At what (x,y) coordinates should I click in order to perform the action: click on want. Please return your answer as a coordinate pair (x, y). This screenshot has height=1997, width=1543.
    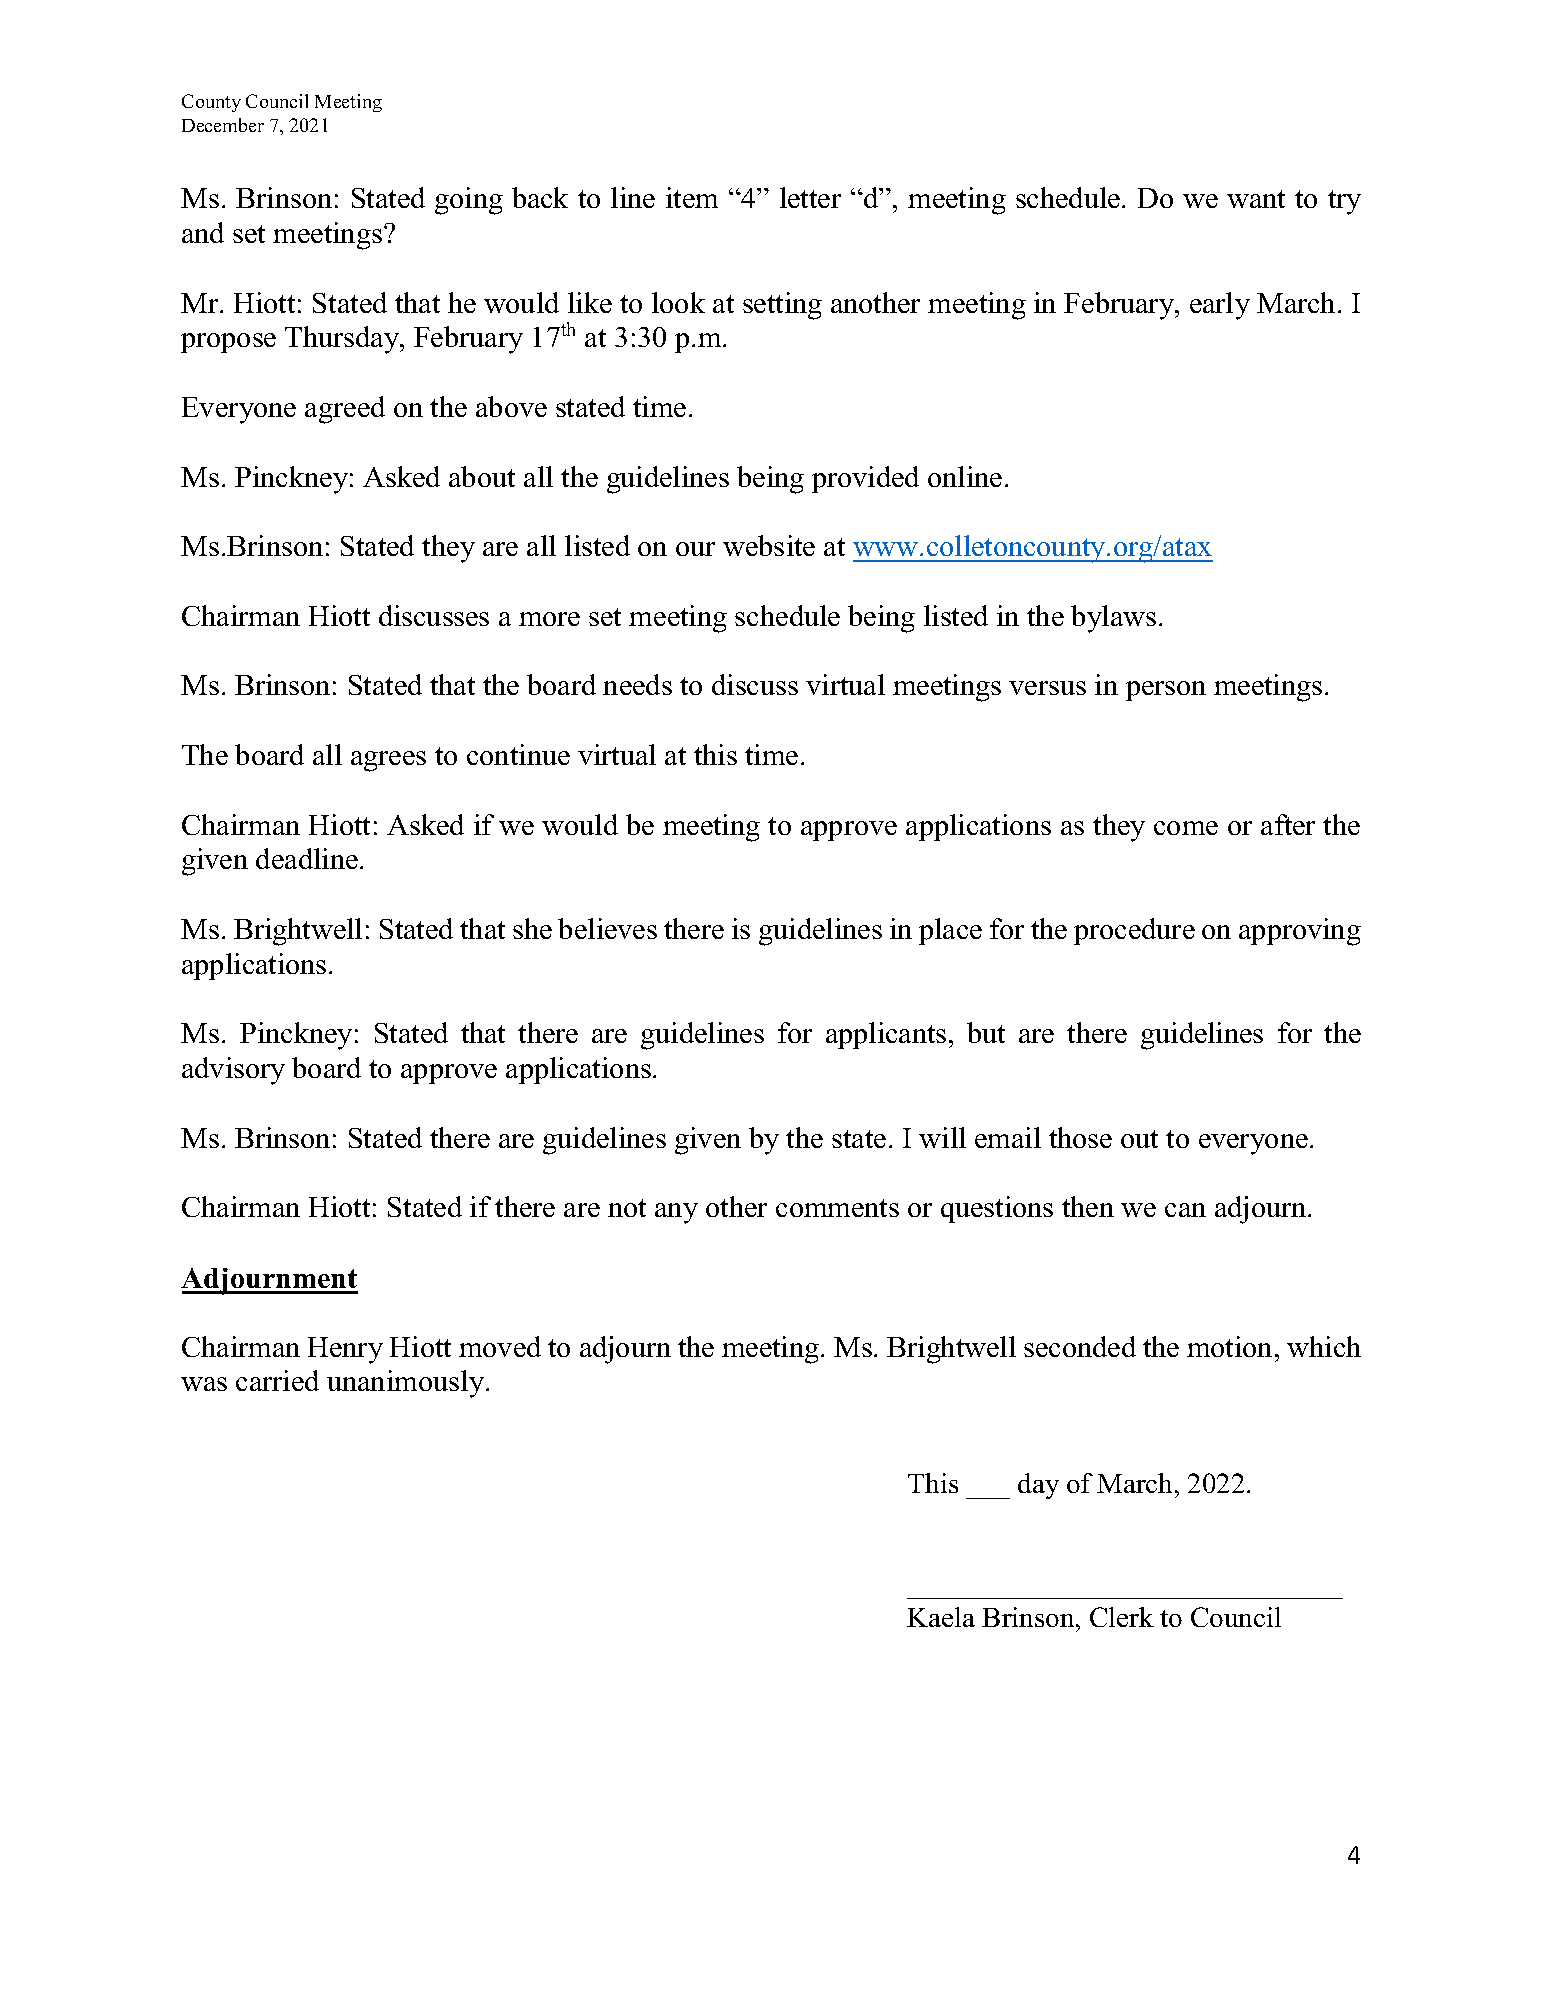
    Looking at the image, I should click on (1256, 199).
